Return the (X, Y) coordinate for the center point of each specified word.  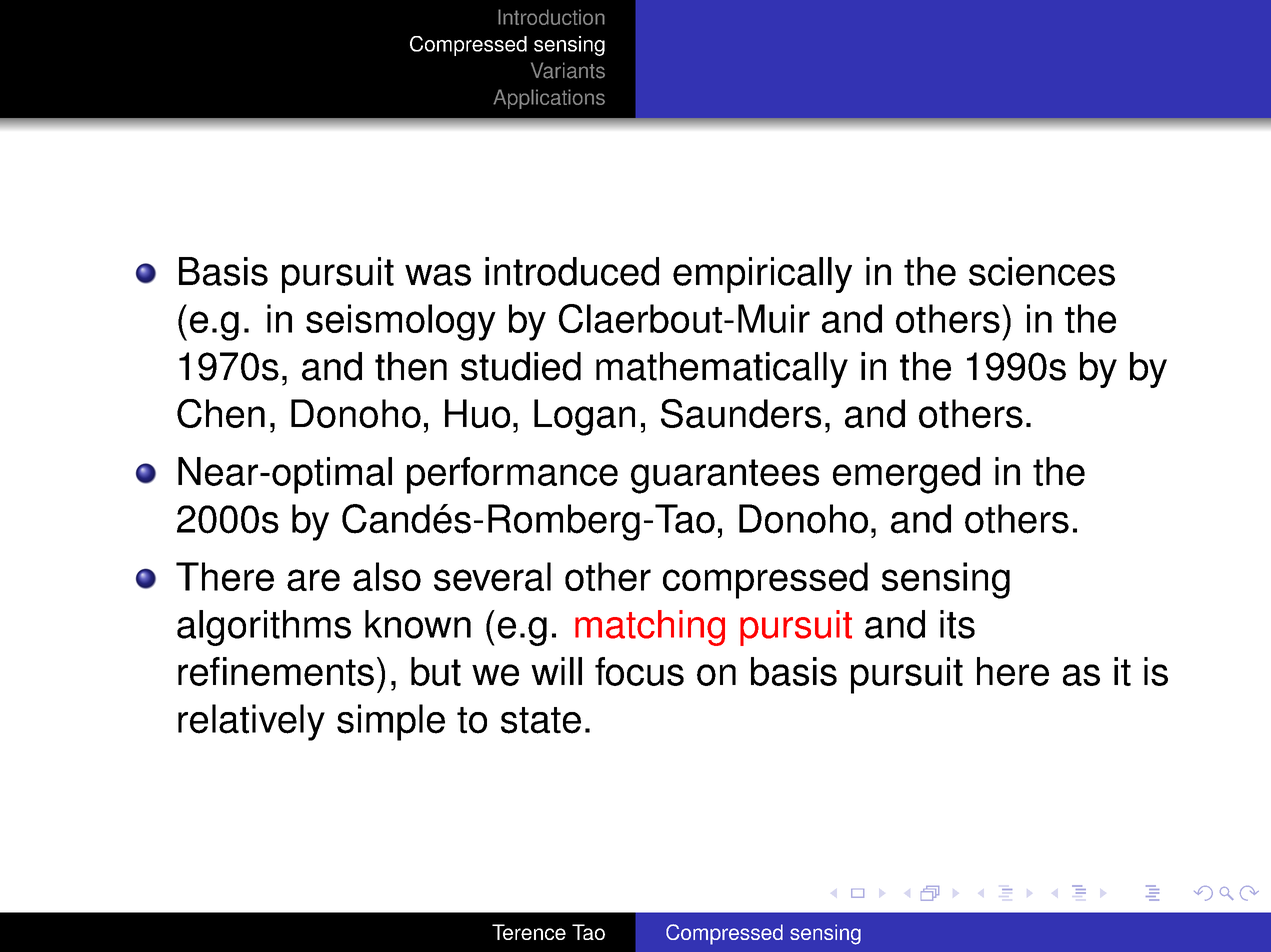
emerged (906, 475)
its (957, 624)
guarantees (725, 476)
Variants (568, 70)
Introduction (551, 17)
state (541, 720)
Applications (549, 99)
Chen (221, 413)
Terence (529, 932)
